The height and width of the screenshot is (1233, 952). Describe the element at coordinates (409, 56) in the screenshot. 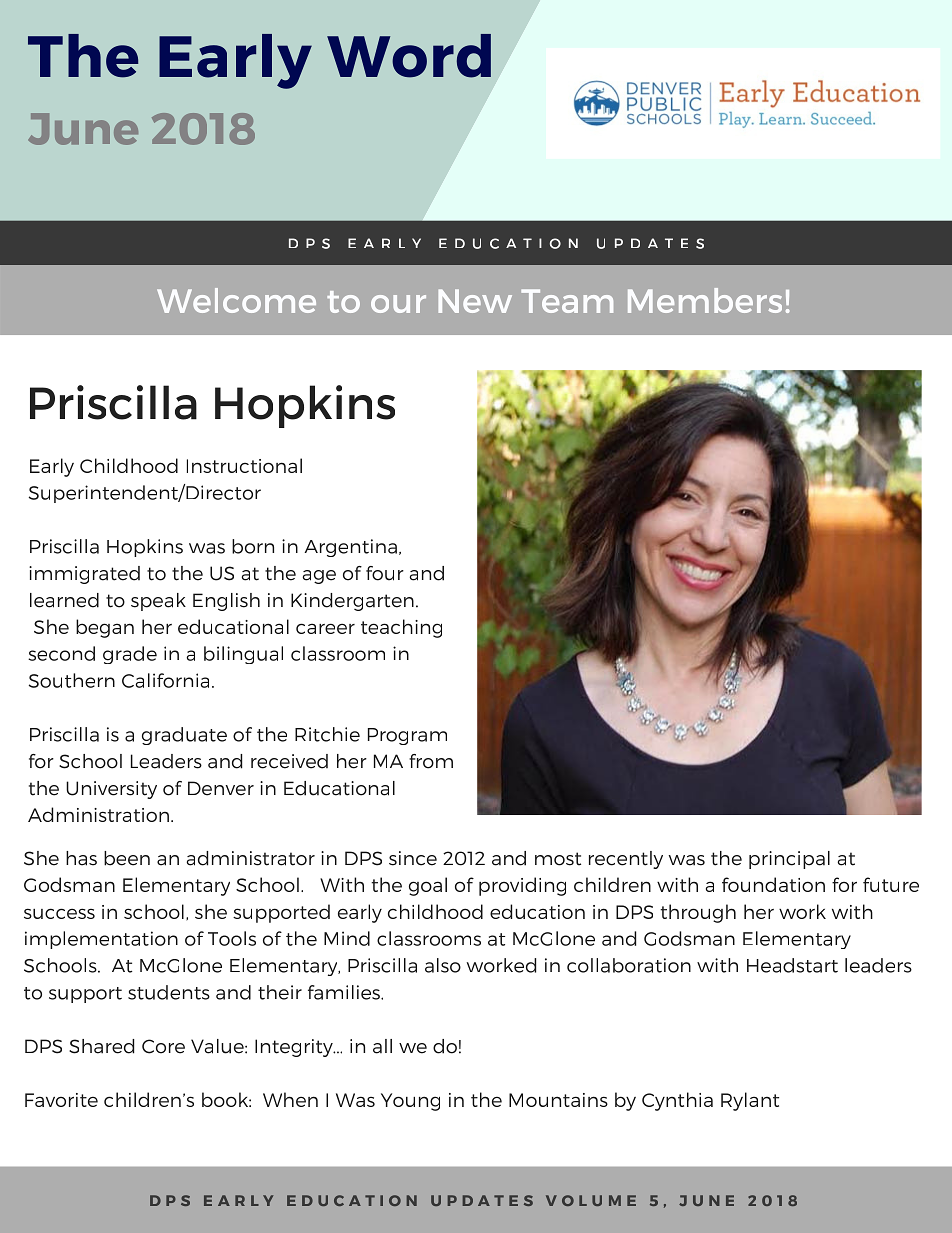

I see `Word` at that location.
